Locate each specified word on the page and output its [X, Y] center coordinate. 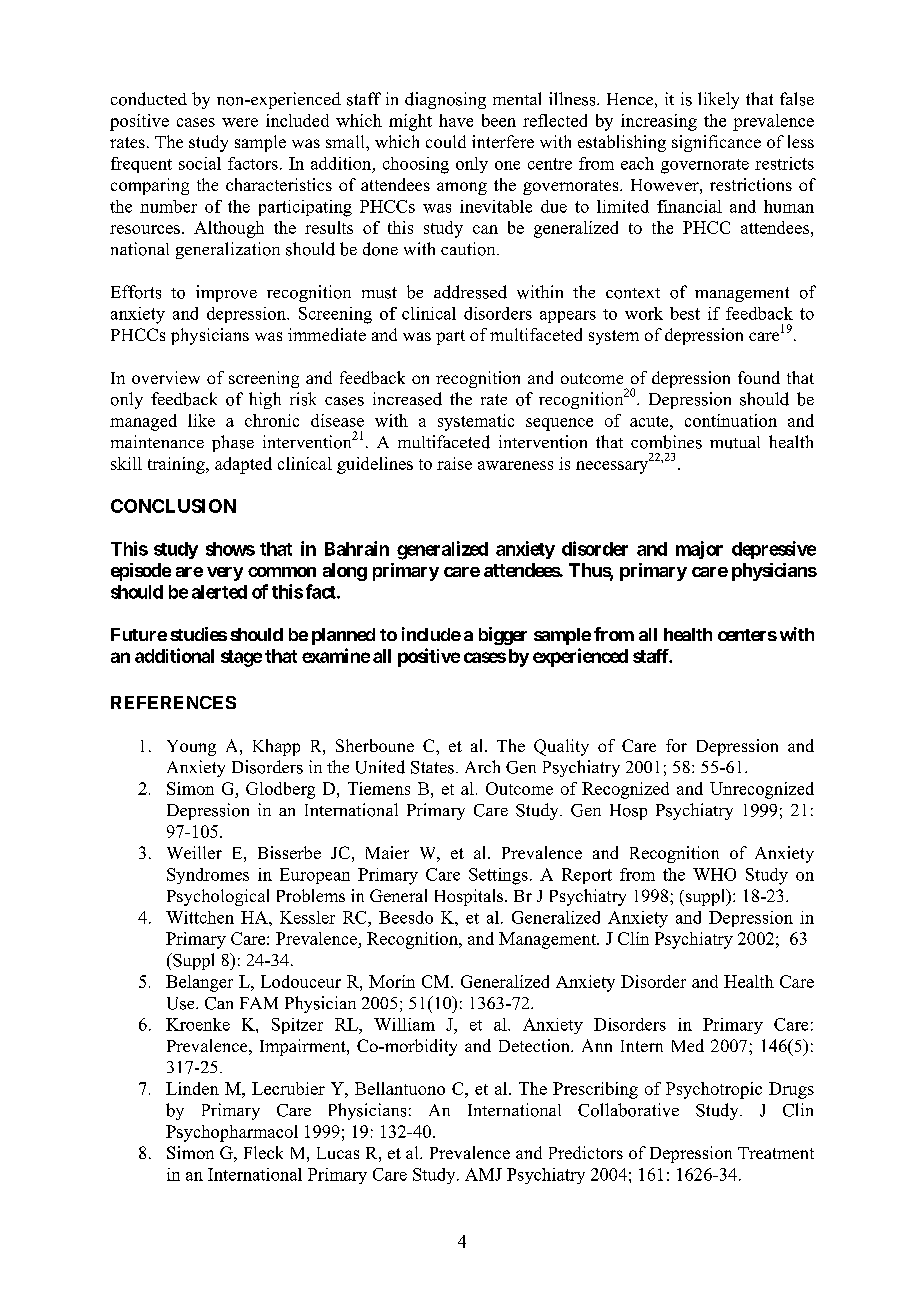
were [240, 122]
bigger [503, 636]
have [456, 120]
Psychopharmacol [232, 1133]
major [699, 550]
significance [716, 143]
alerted [219, 592]
